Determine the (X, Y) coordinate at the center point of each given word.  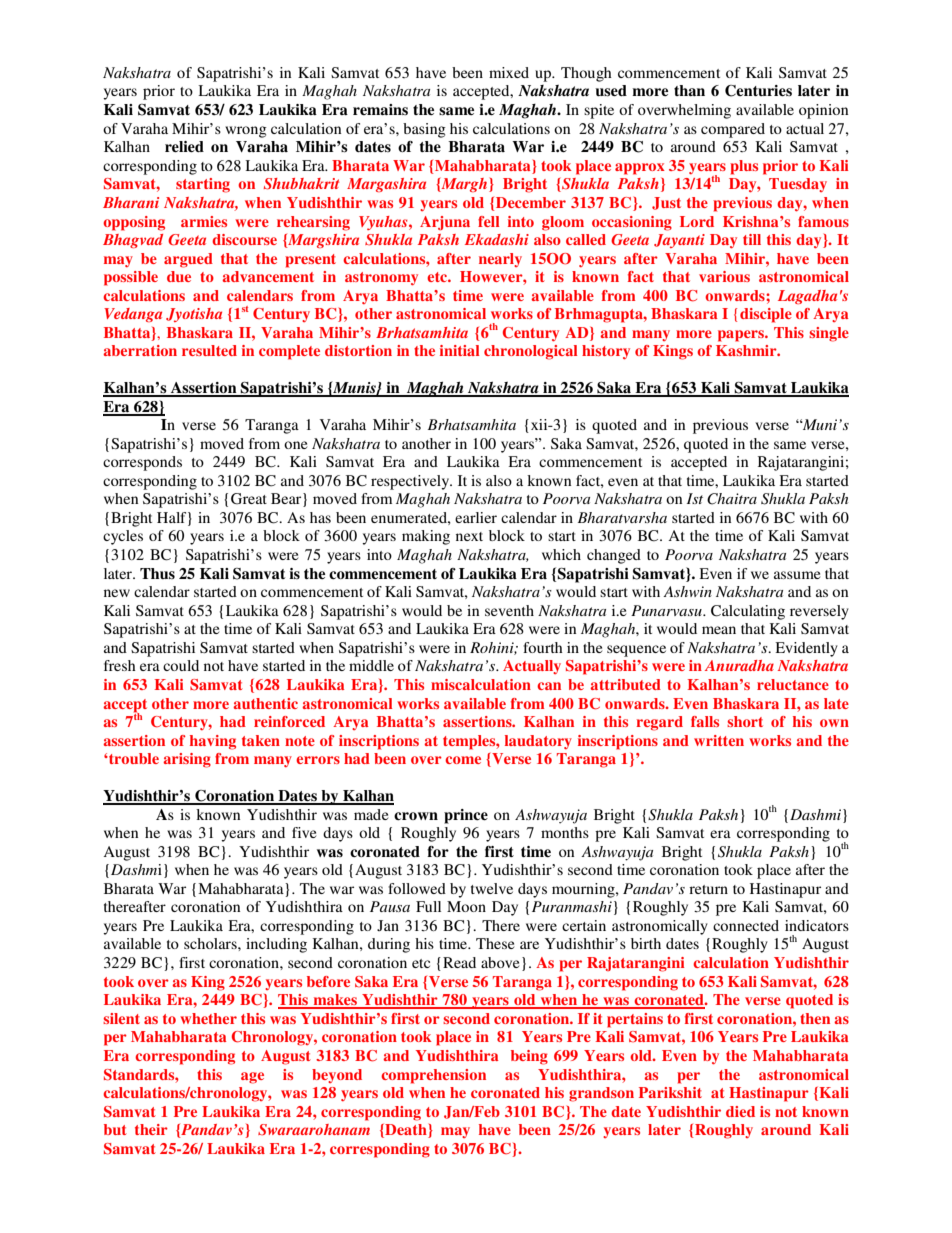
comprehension (433, 1076)
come (463, 760)
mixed (509, 72)
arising (187, 760)
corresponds (142, 463)
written (719, 740)
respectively (411, 482)
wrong (246, 132)
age (252, 1078)
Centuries (758, 91)
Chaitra (732, 499)
